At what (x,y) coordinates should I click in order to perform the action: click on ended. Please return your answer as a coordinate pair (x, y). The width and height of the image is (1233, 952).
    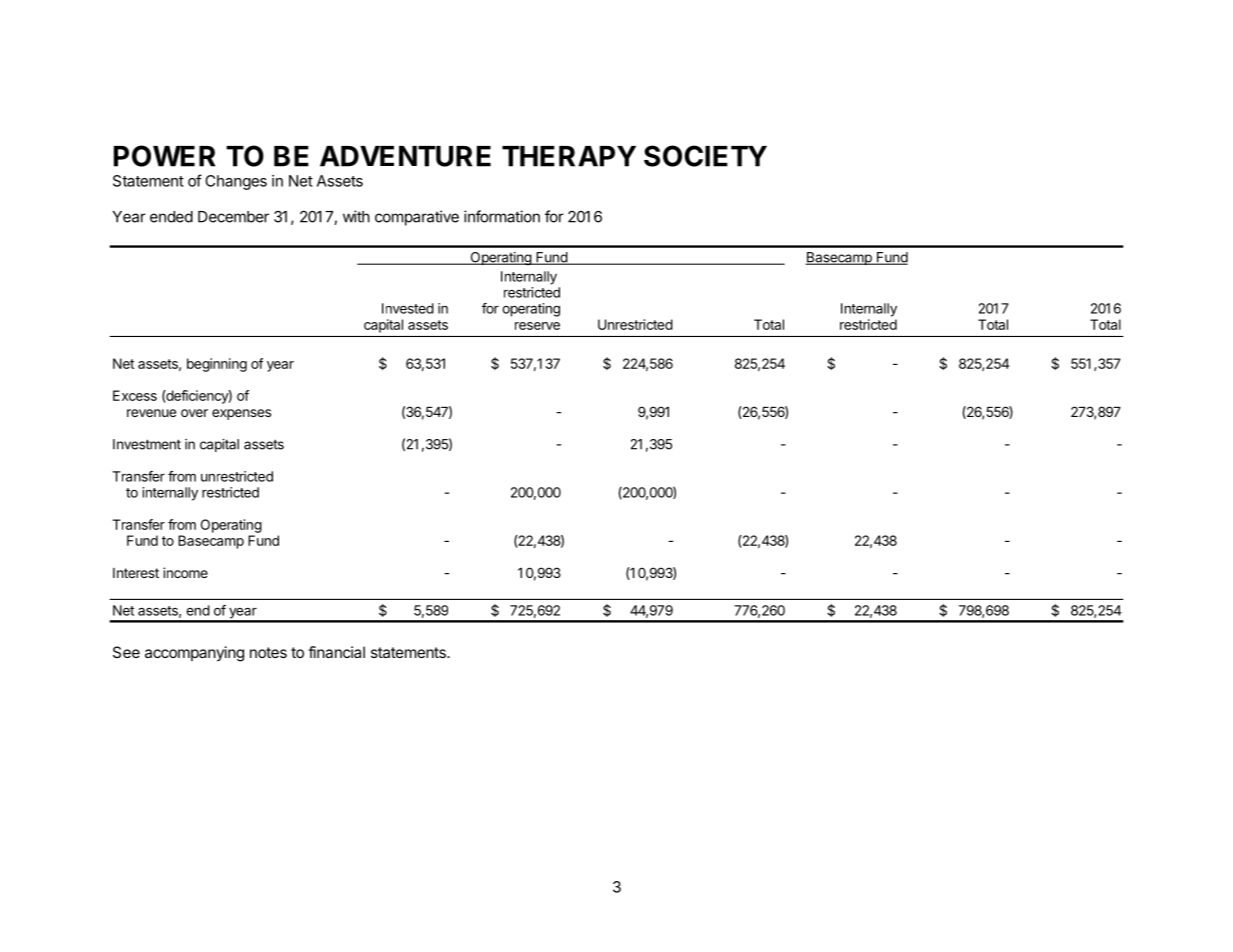
    Looking at the image, I should click on (171, 217).
